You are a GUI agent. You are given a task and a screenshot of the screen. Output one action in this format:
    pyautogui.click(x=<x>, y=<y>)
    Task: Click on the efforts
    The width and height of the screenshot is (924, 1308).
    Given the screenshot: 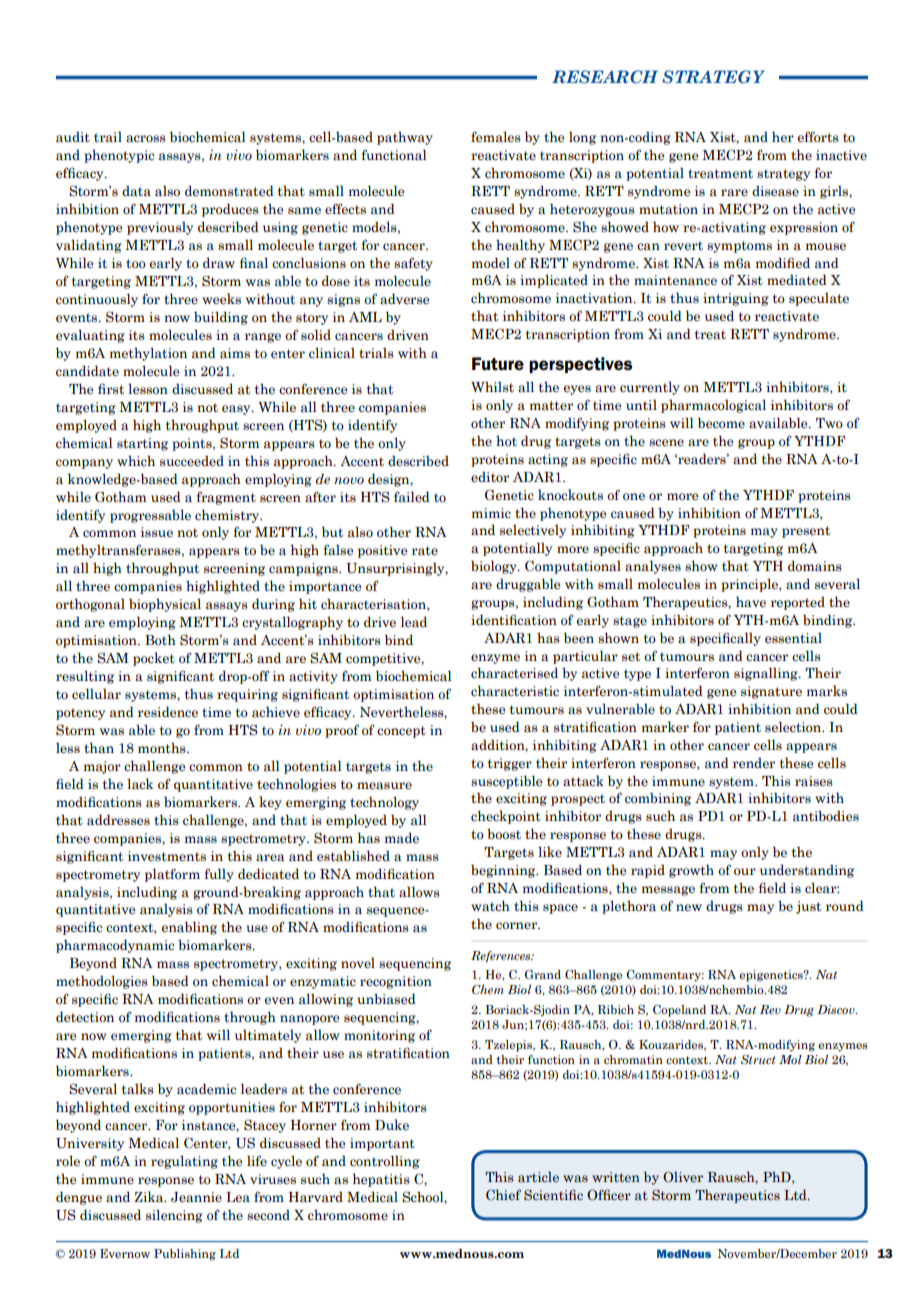 What is the action you would take?
    pyautogui.click(x=818, y=136)
